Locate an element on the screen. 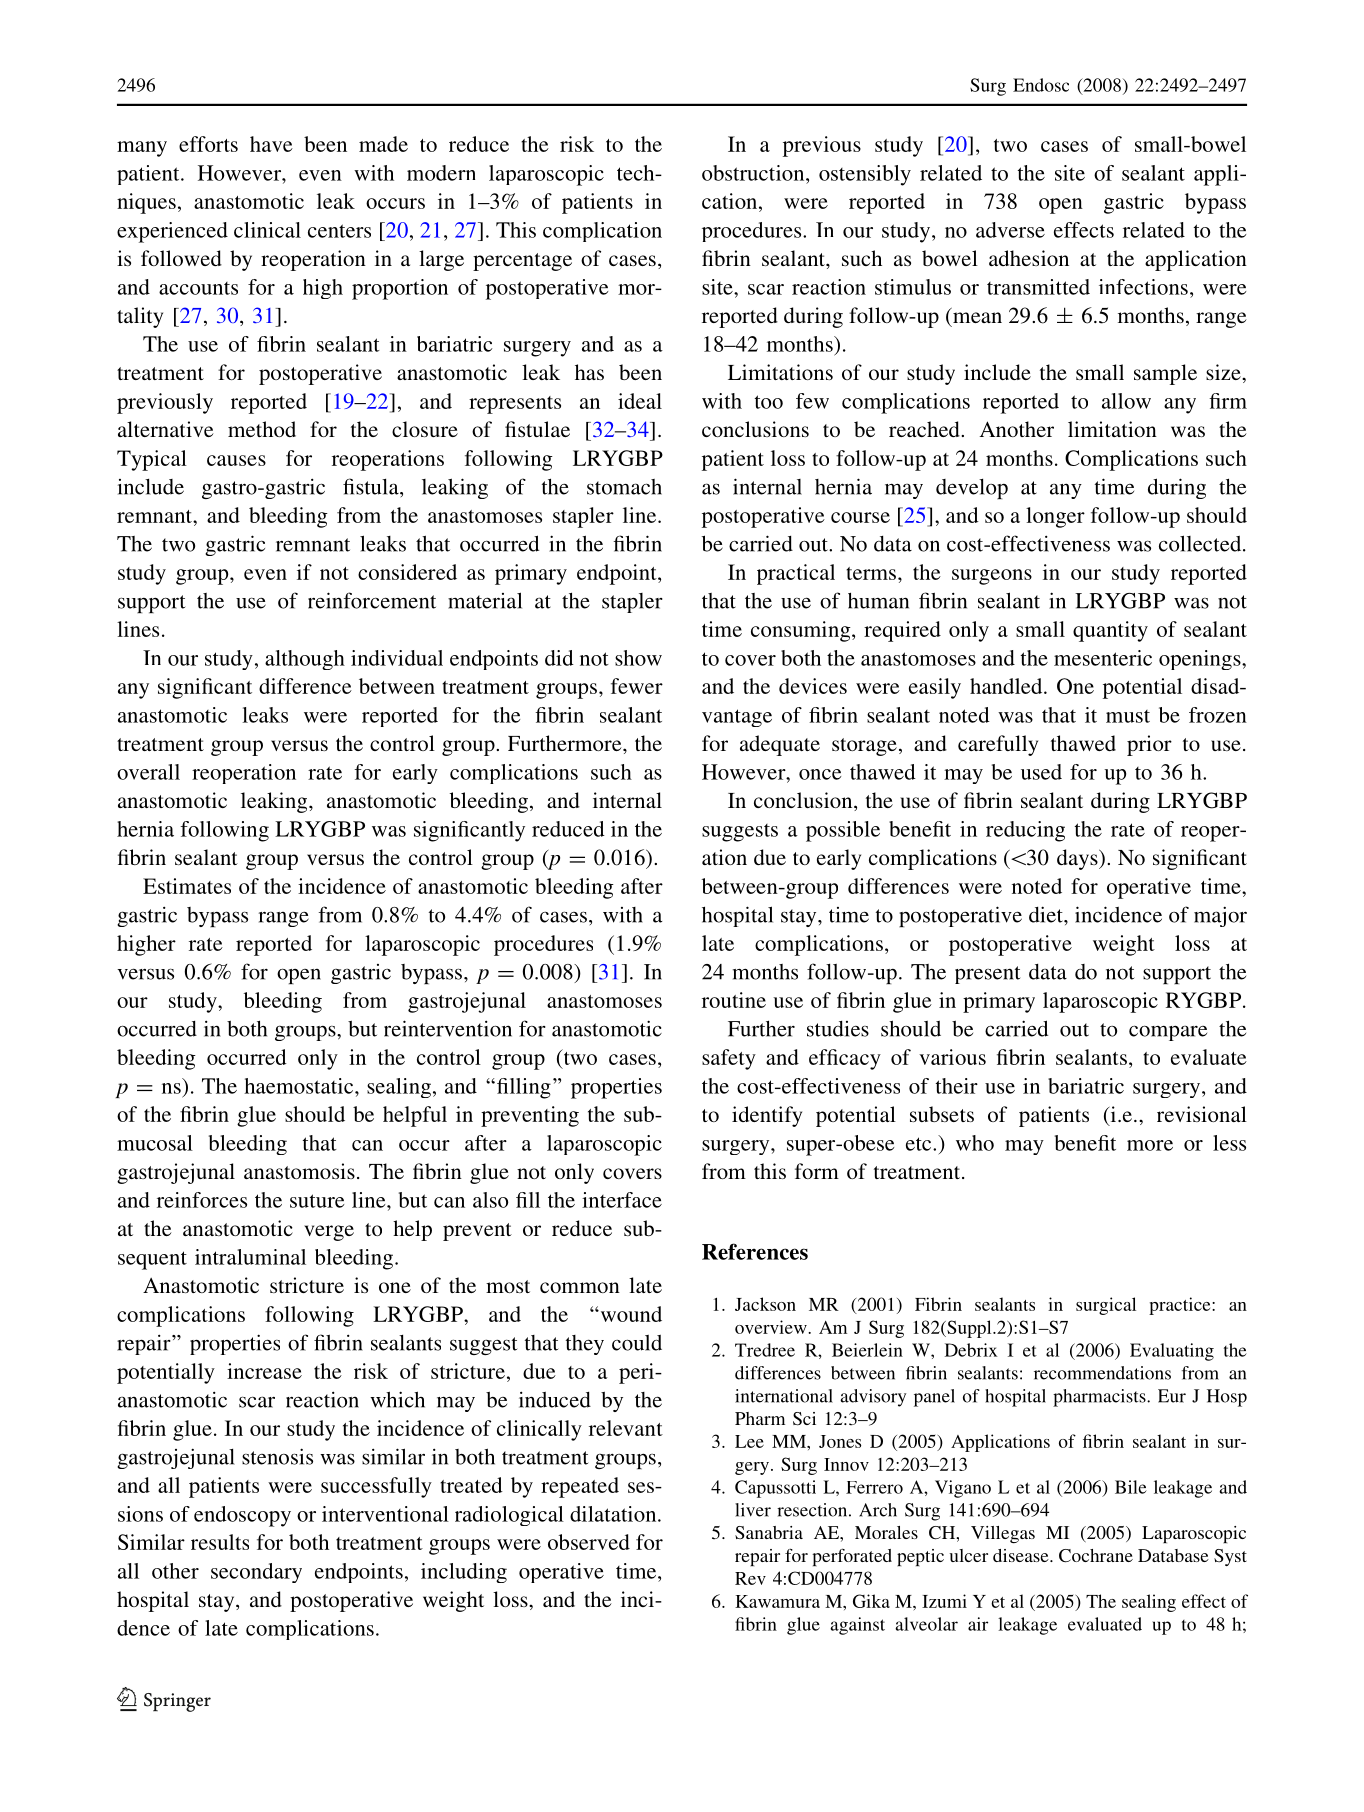 The image size is (1364, 1812). secondary is located at coordinates (256, 1573).
